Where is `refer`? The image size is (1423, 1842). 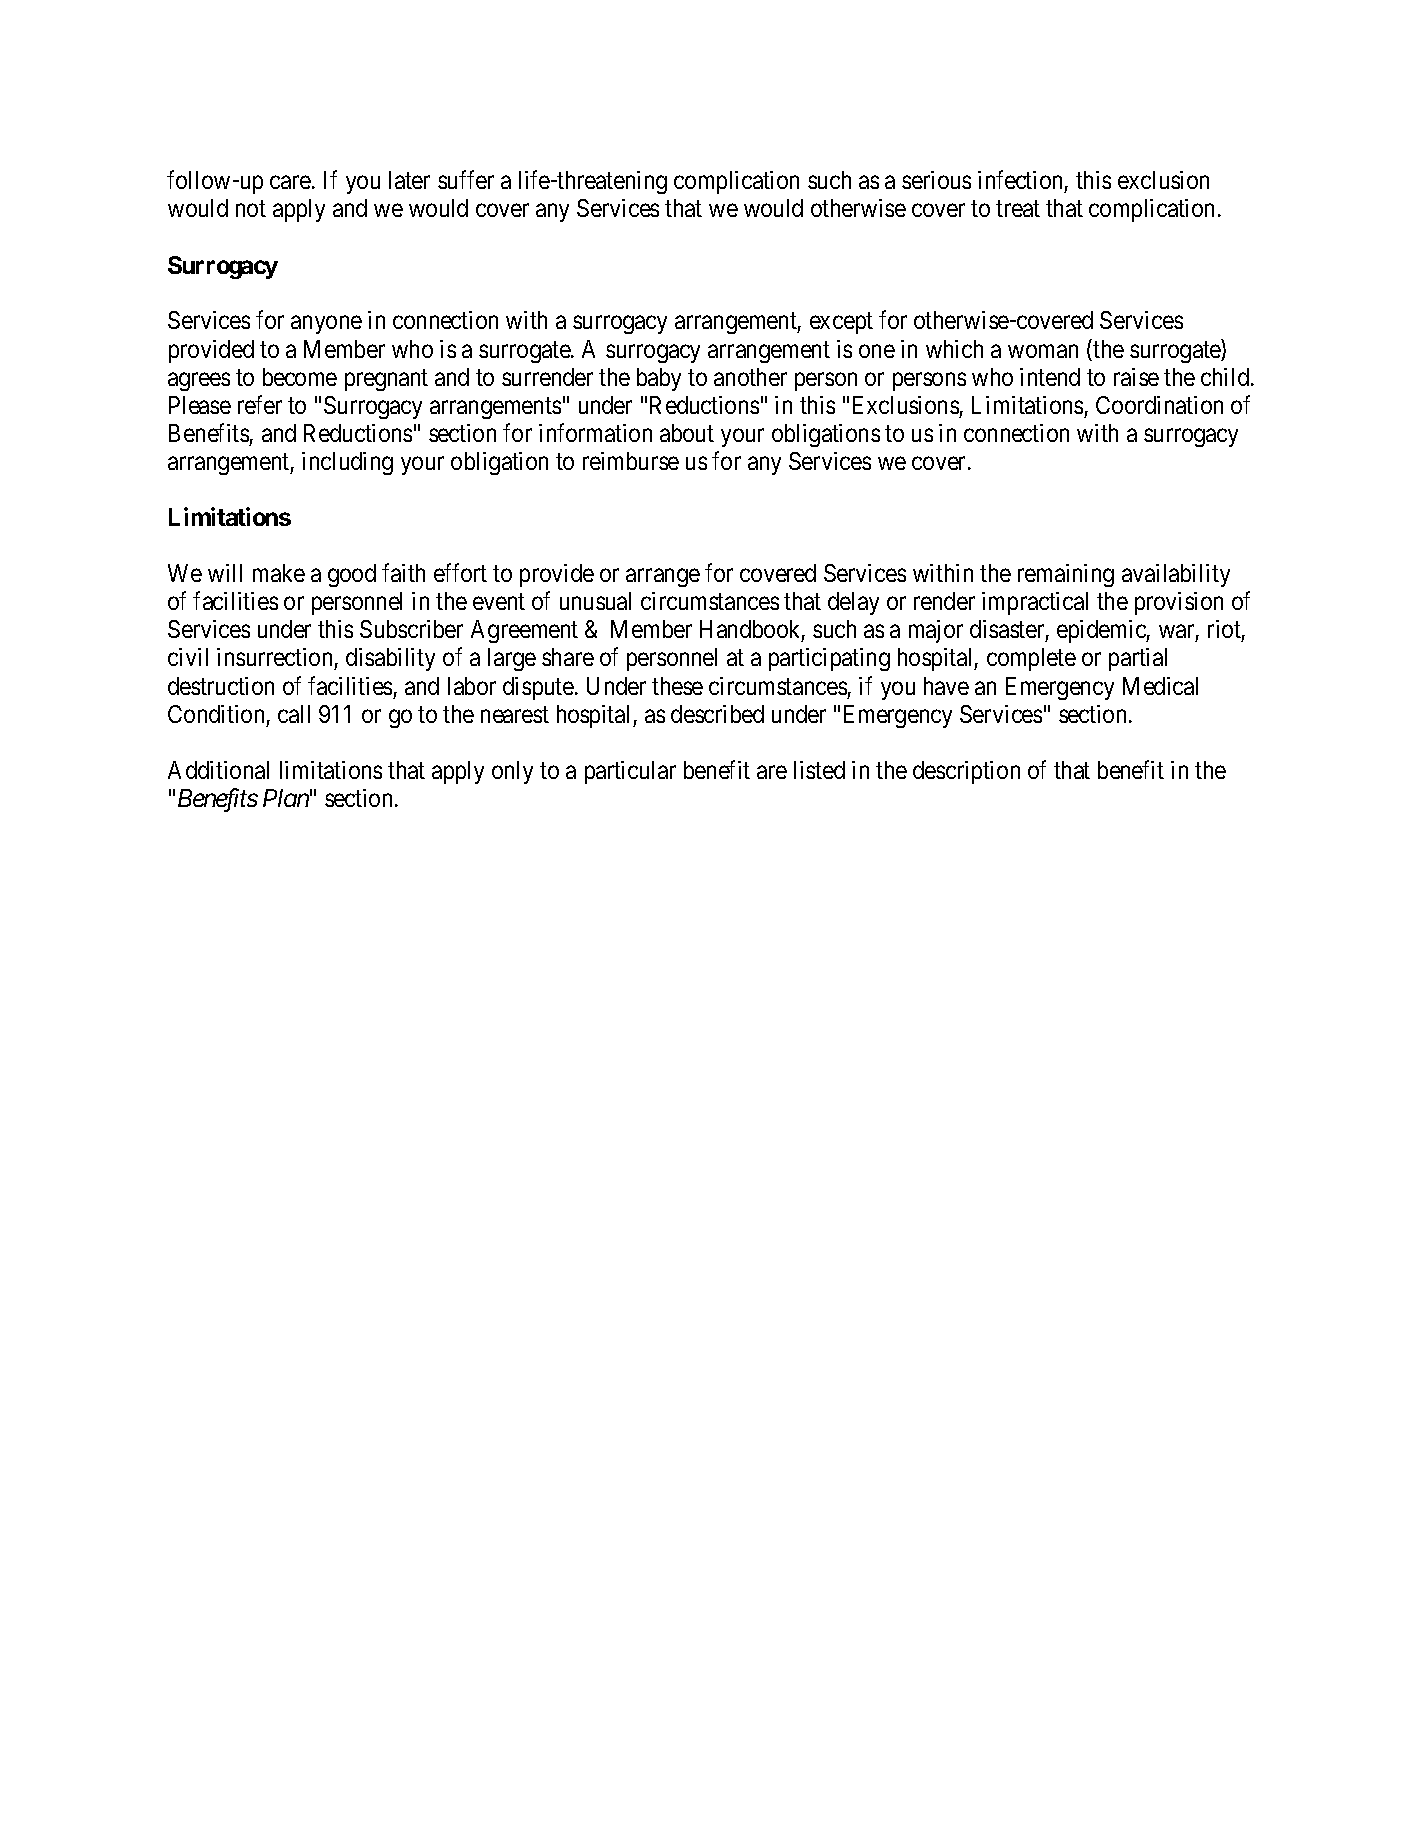
refer is located at coordinates (260, 404).
